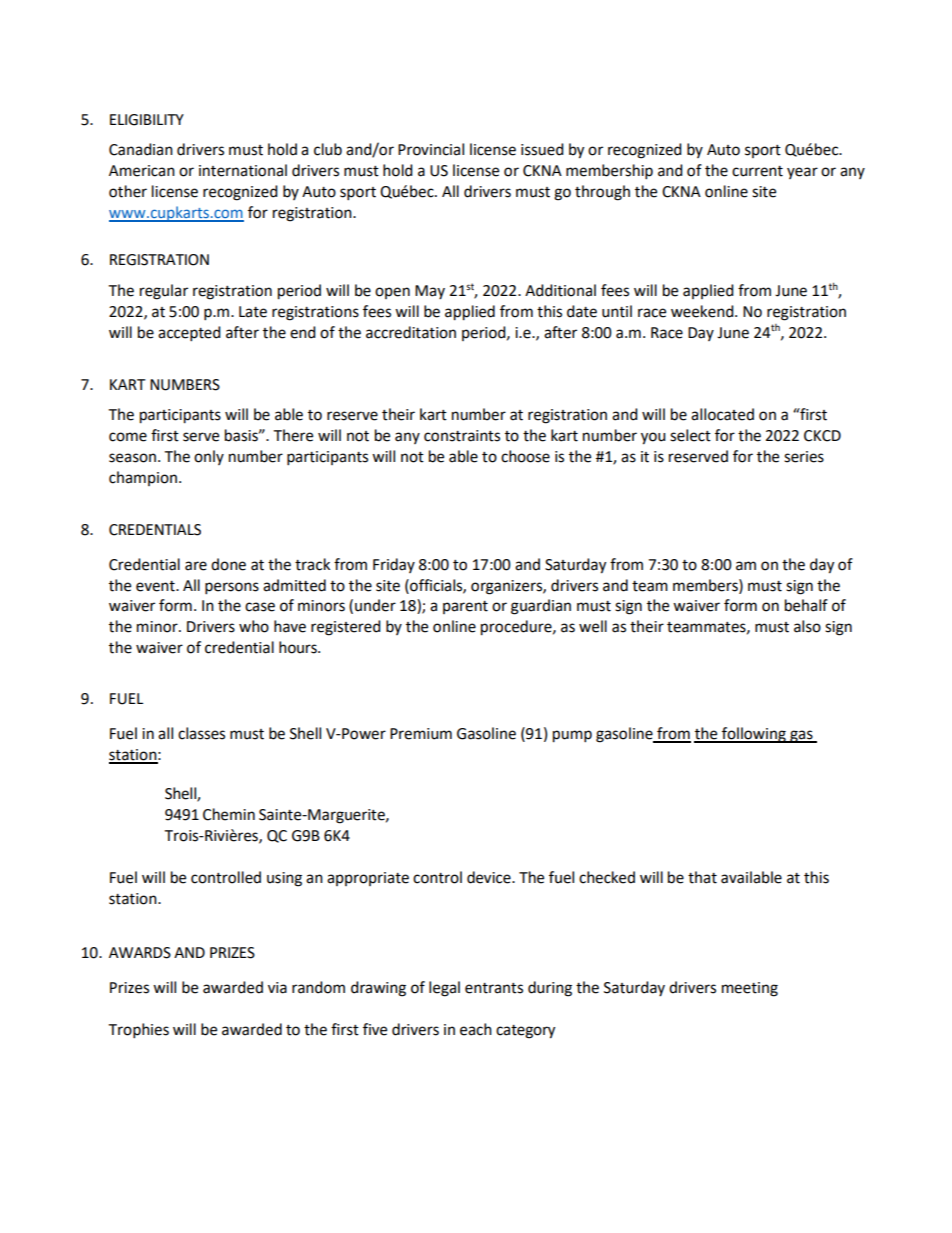 This screenshot has width=952, height=1233. I want to click on via, so click(277, 988).
